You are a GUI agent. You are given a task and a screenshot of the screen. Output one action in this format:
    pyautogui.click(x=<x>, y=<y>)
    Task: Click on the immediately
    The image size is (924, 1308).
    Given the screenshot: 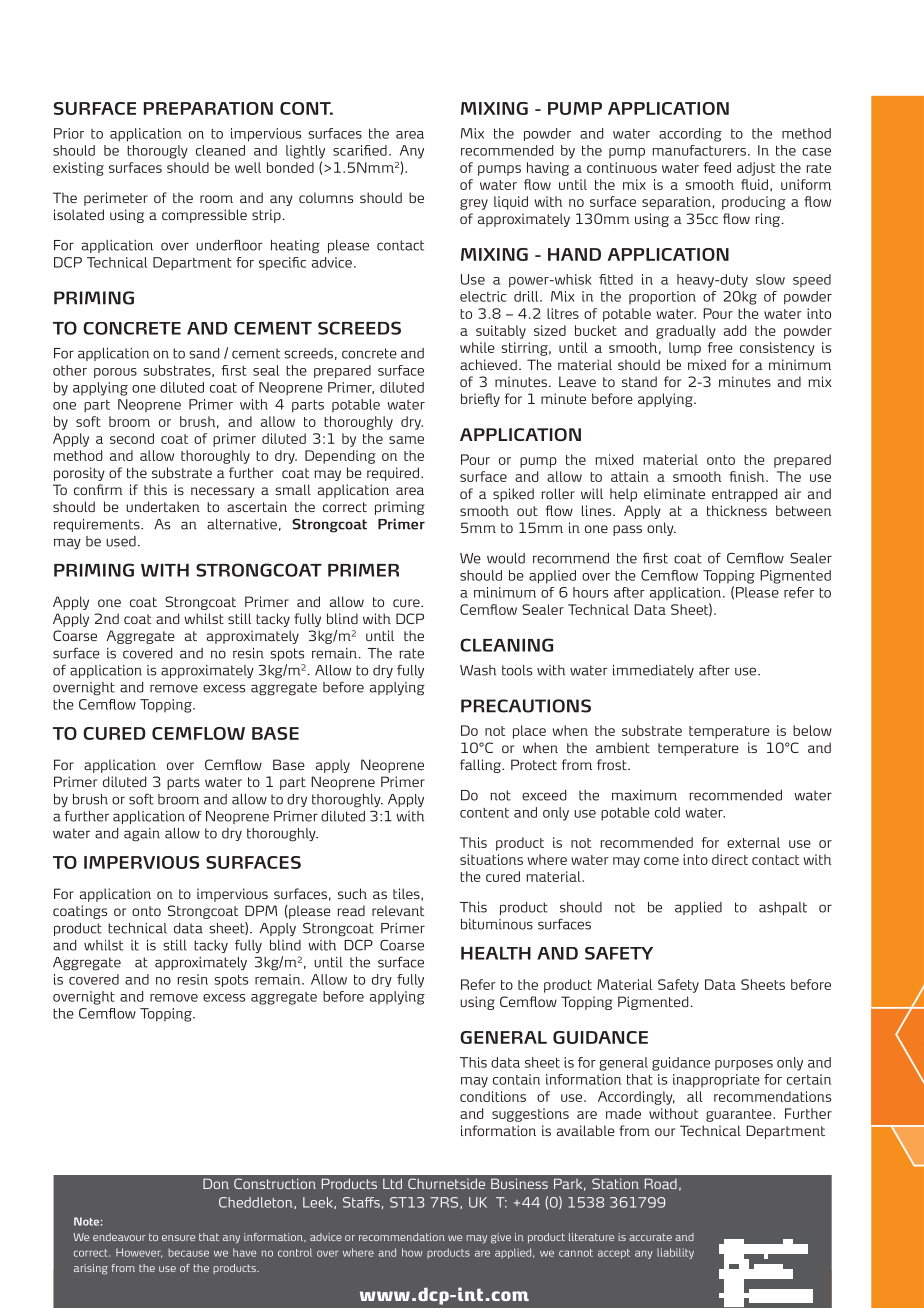 What is the action you would take?
    pyautogui.click(x=653, y=671)
